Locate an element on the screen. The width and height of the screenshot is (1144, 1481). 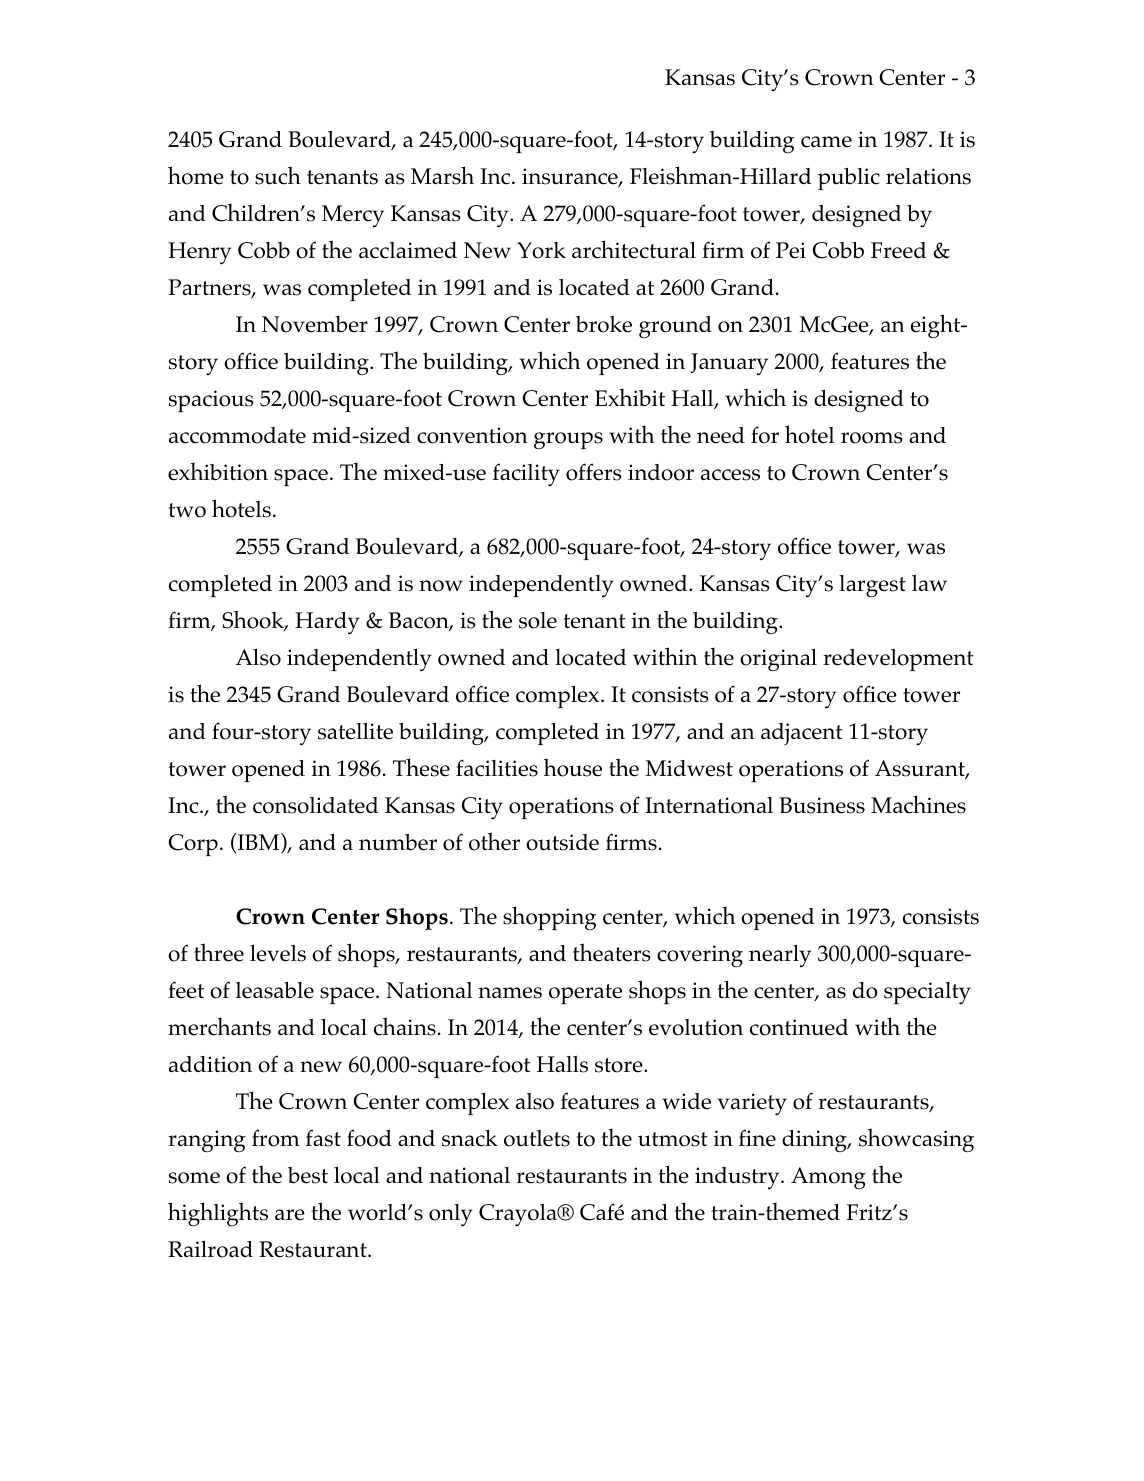
outlets is located at coordinates (537, 1138).
